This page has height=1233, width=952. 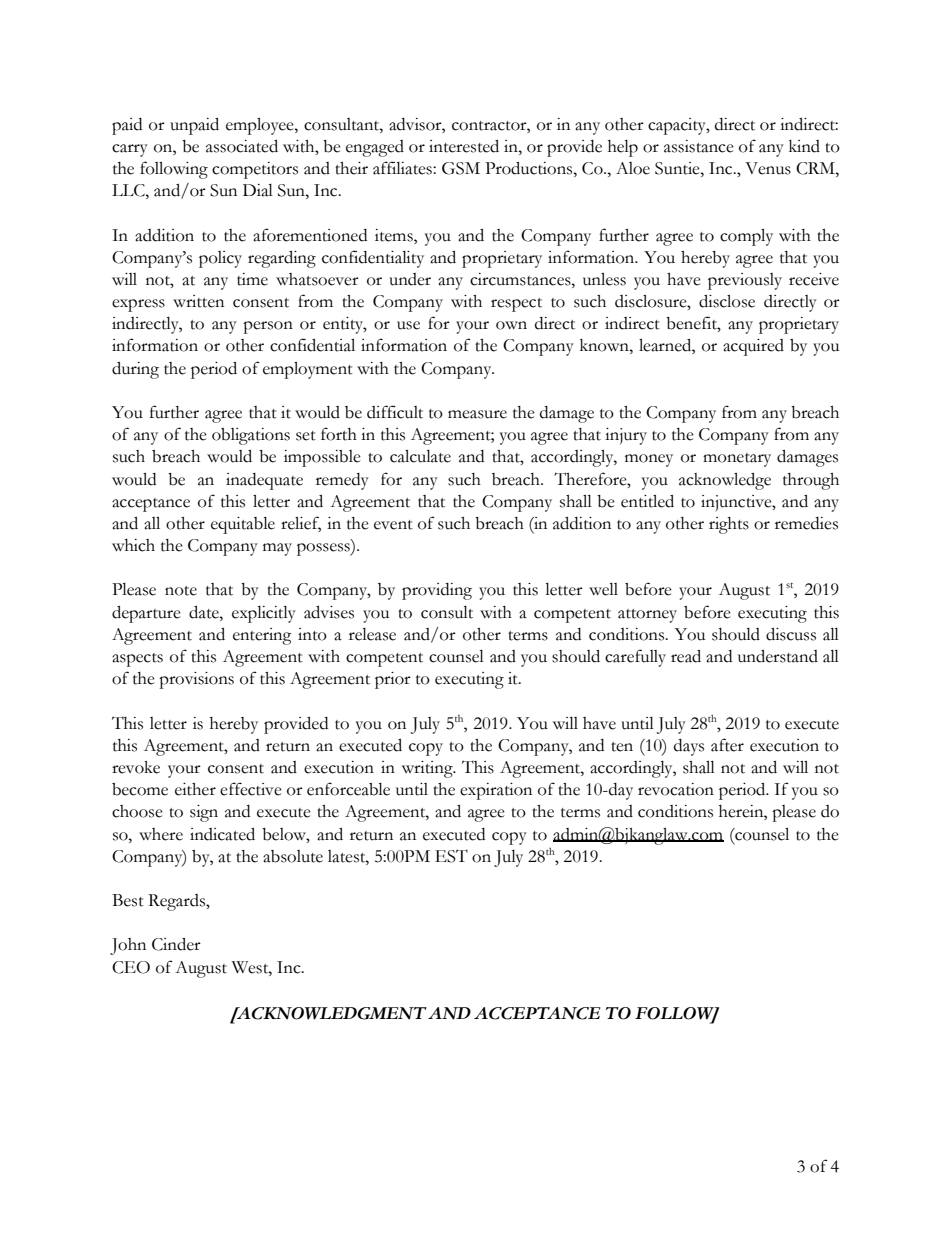 What do you see at coordinates (729, 525) in the page?
I see `rights` at bounding box center [729, 525].
